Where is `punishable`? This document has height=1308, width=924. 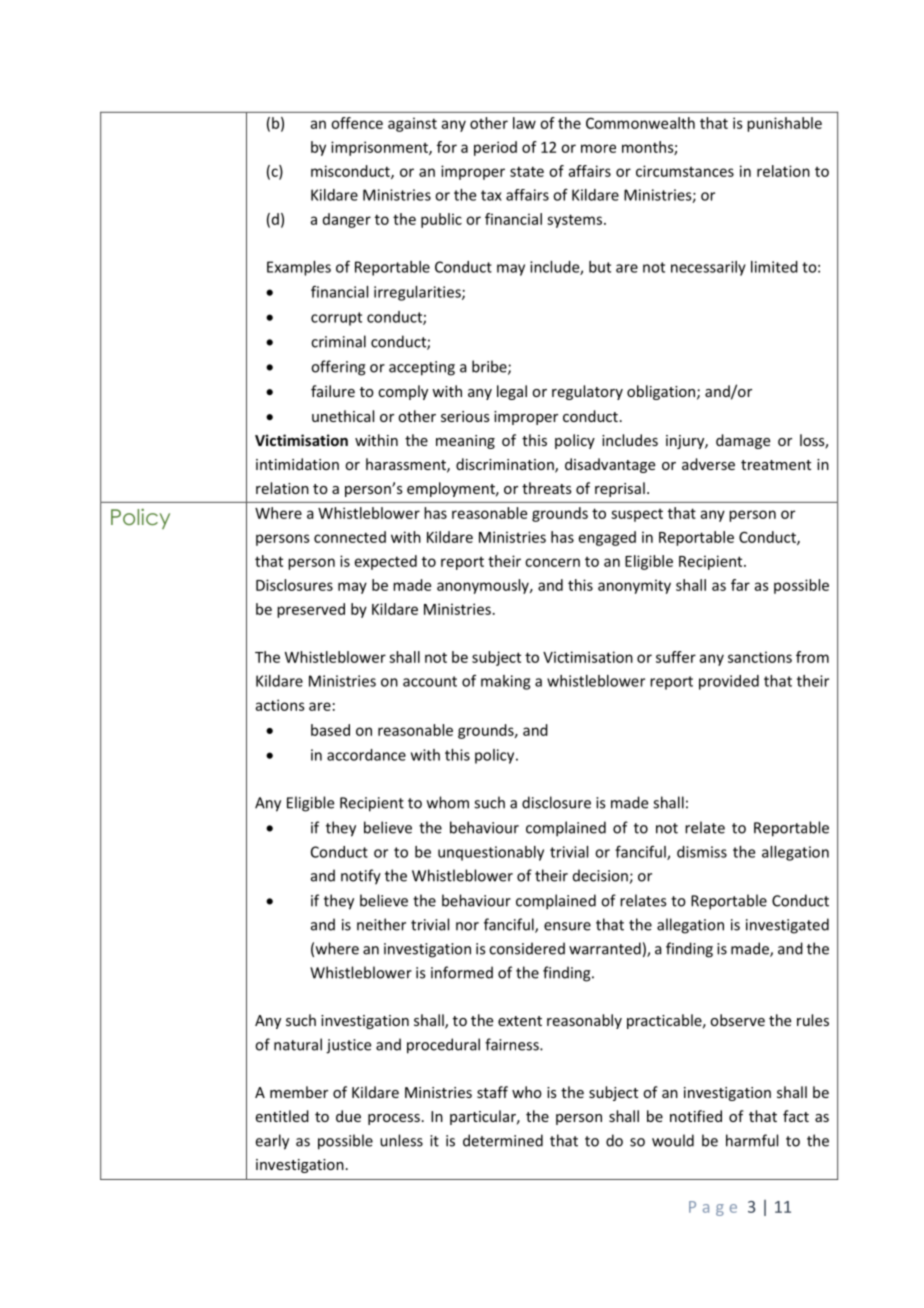 punishable is located at coordinates (784, 124).
